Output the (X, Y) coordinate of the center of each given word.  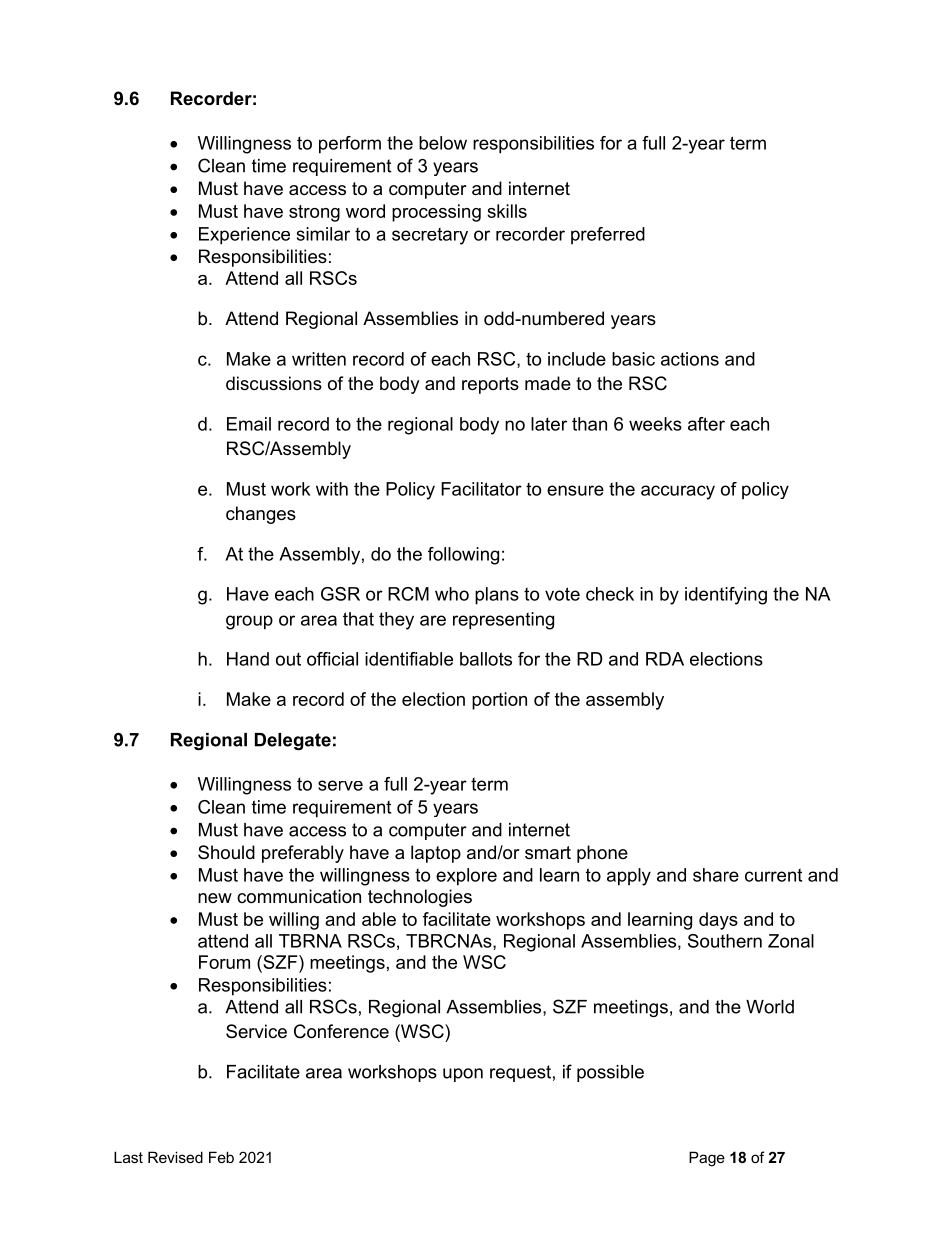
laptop (436, 854)
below (443, 143)
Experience (244, 236)
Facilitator (481, 489)
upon (463, 1075)
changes (261, 515)
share (716, 875)
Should (226, 852)
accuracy (678, 492)
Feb (221, 1157)
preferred (608, 236)
